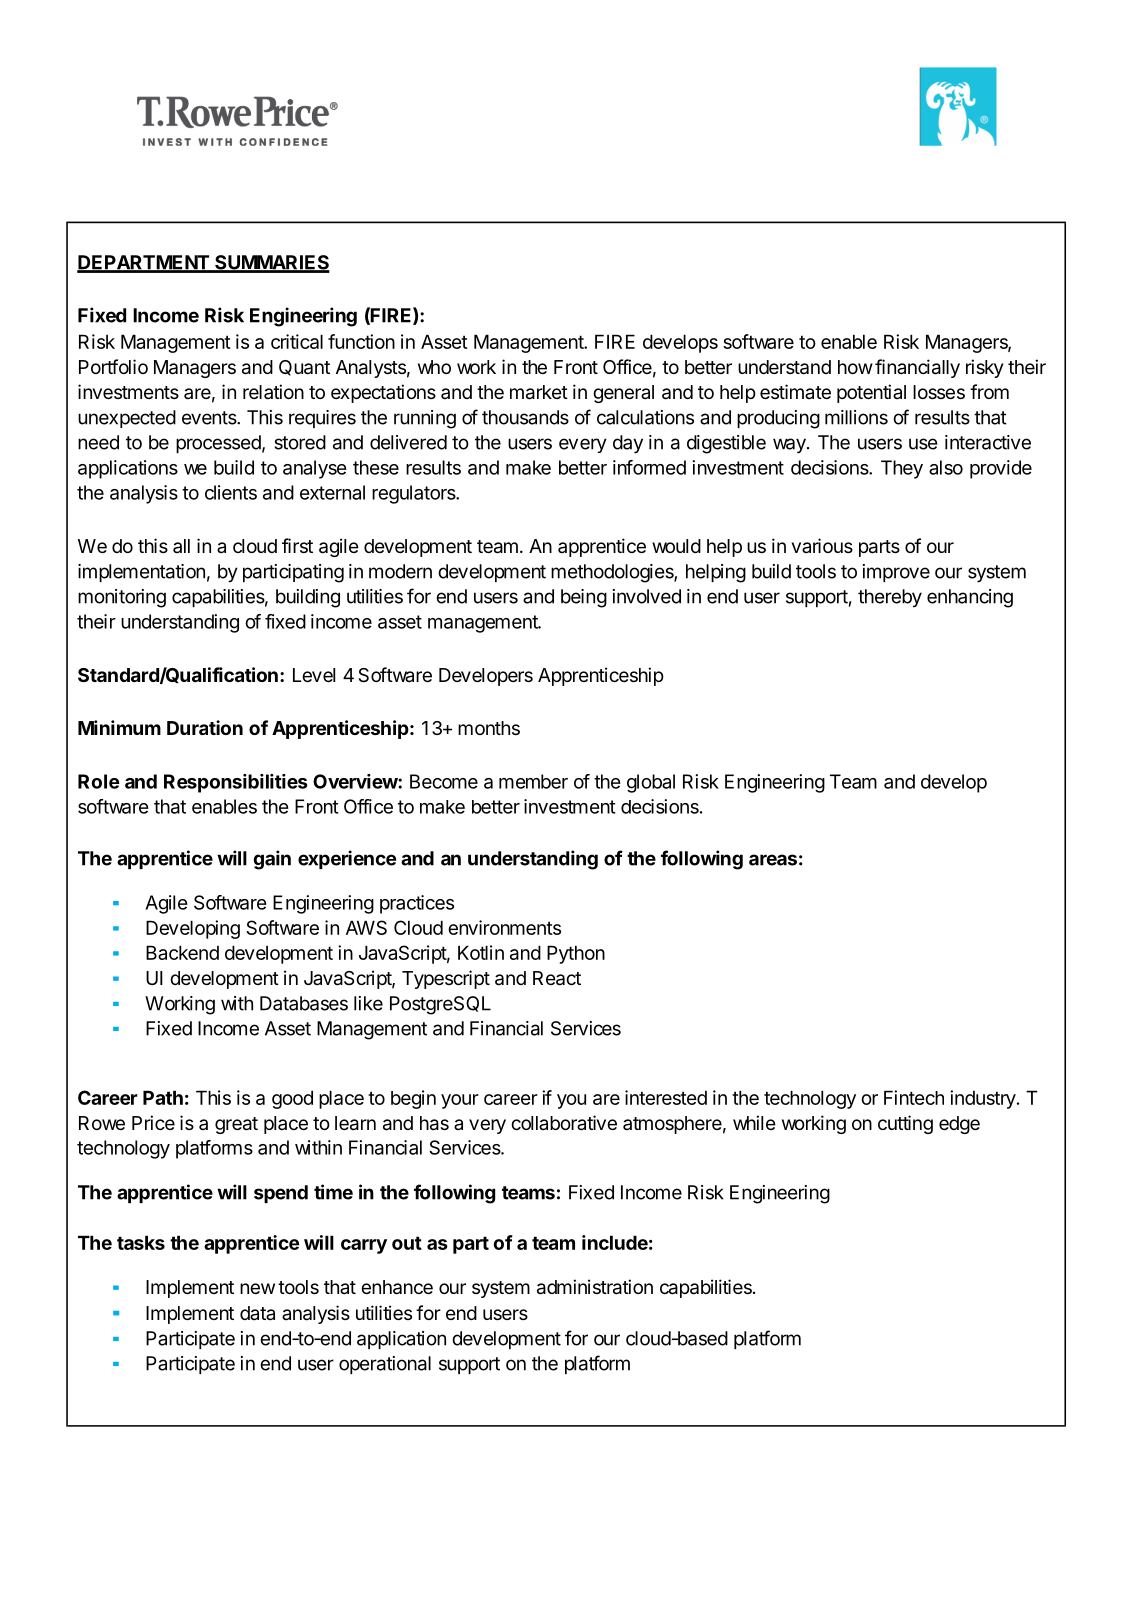 The image size is (1135, 1603). I want to click on how, so click(855, 367).
